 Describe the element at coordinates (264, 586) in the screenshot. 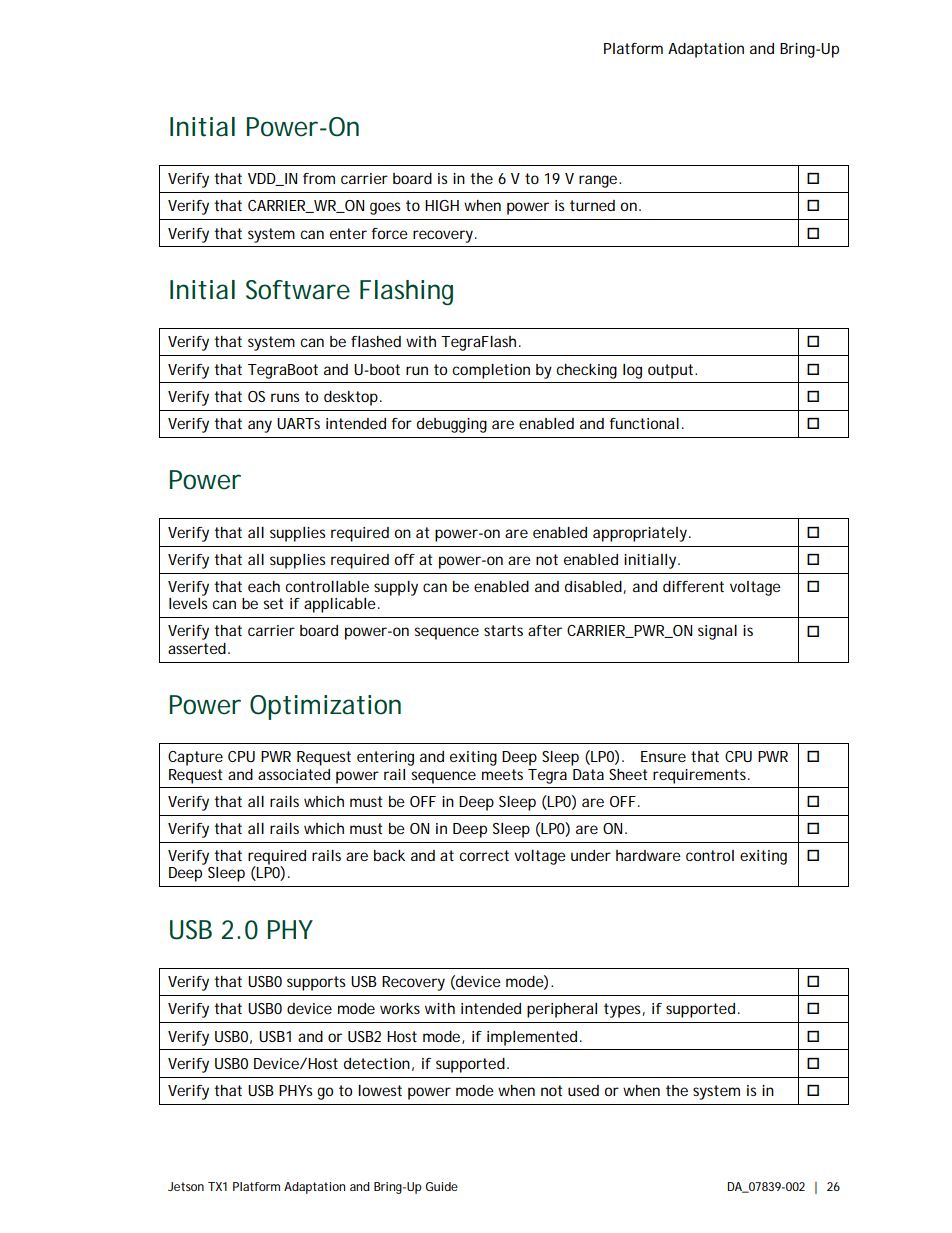

I see `each` at that location.
